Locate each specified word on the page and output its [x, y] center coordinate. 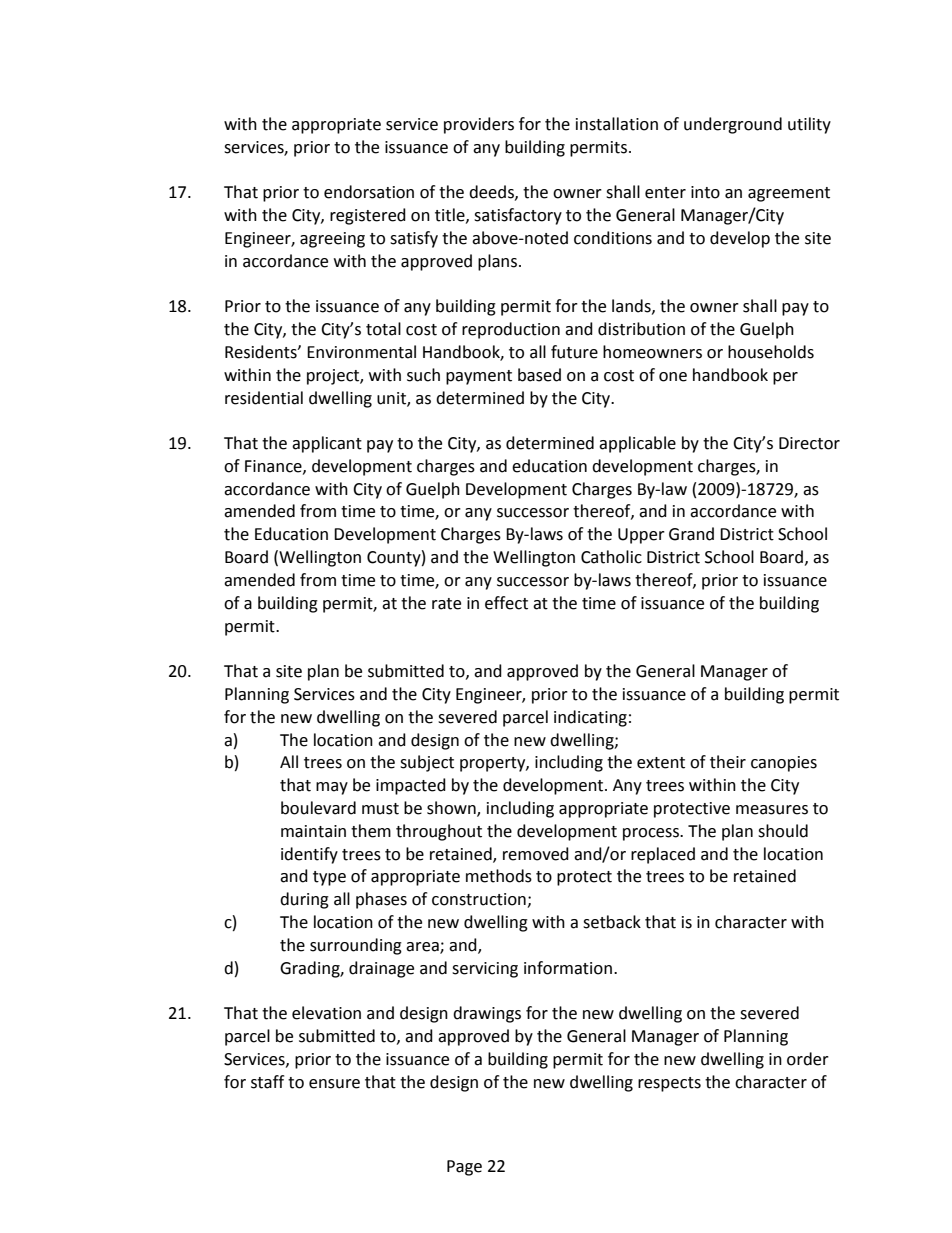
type [329, 878]
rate [446, 604]
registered [368, 216]
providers [479, 125]
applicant [327, 444]
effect [506, 603]
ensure [334, 1084]
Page [464, 1168]
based [539, 375]
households [771, 352]
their [728, 762]
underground [733, 125]
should [783, 831]
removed [536, 854]
